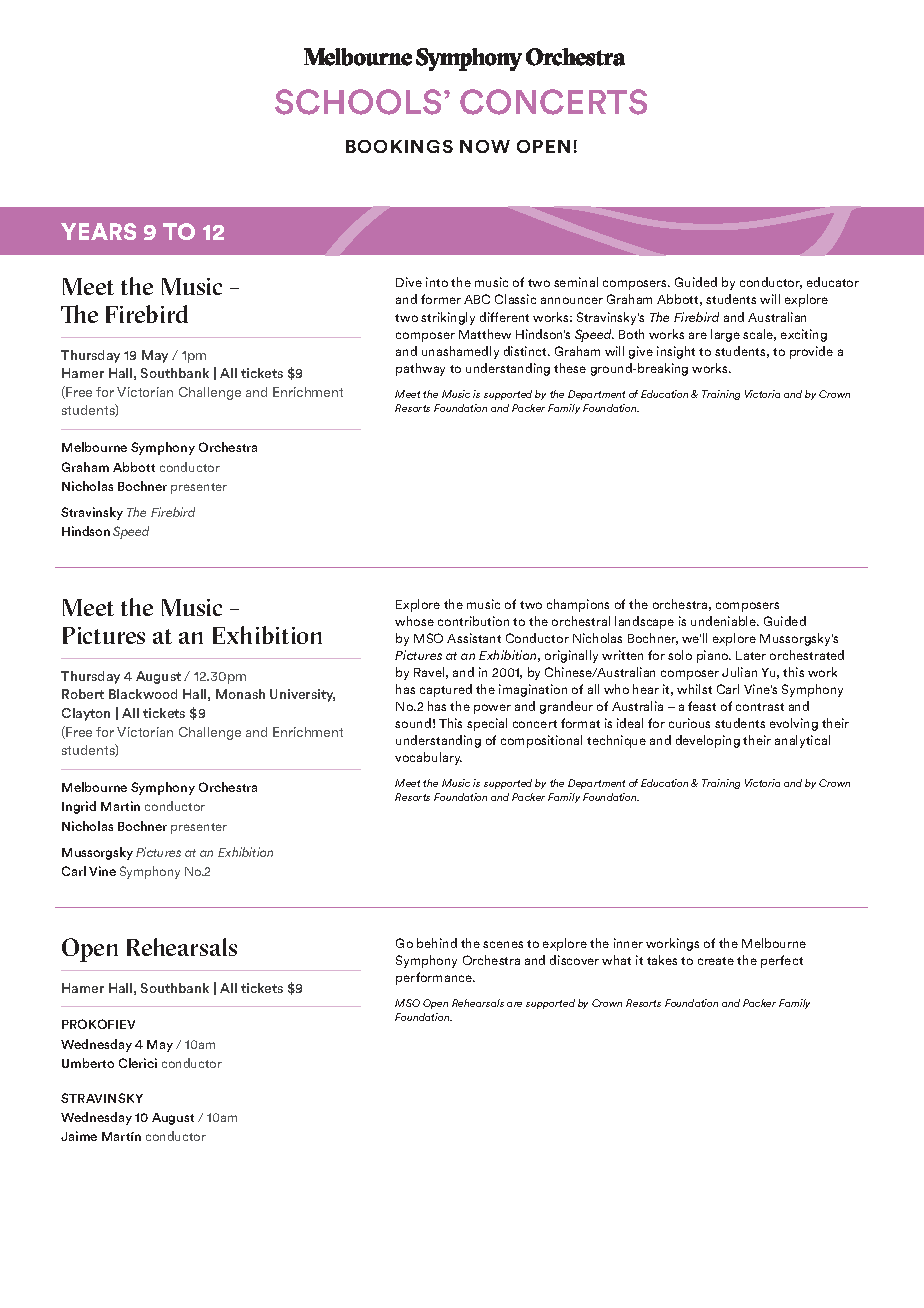  What do you see at coordinates (79, 1136) in the document?
I see `Jaime` at bounding box center [79, 1136].
